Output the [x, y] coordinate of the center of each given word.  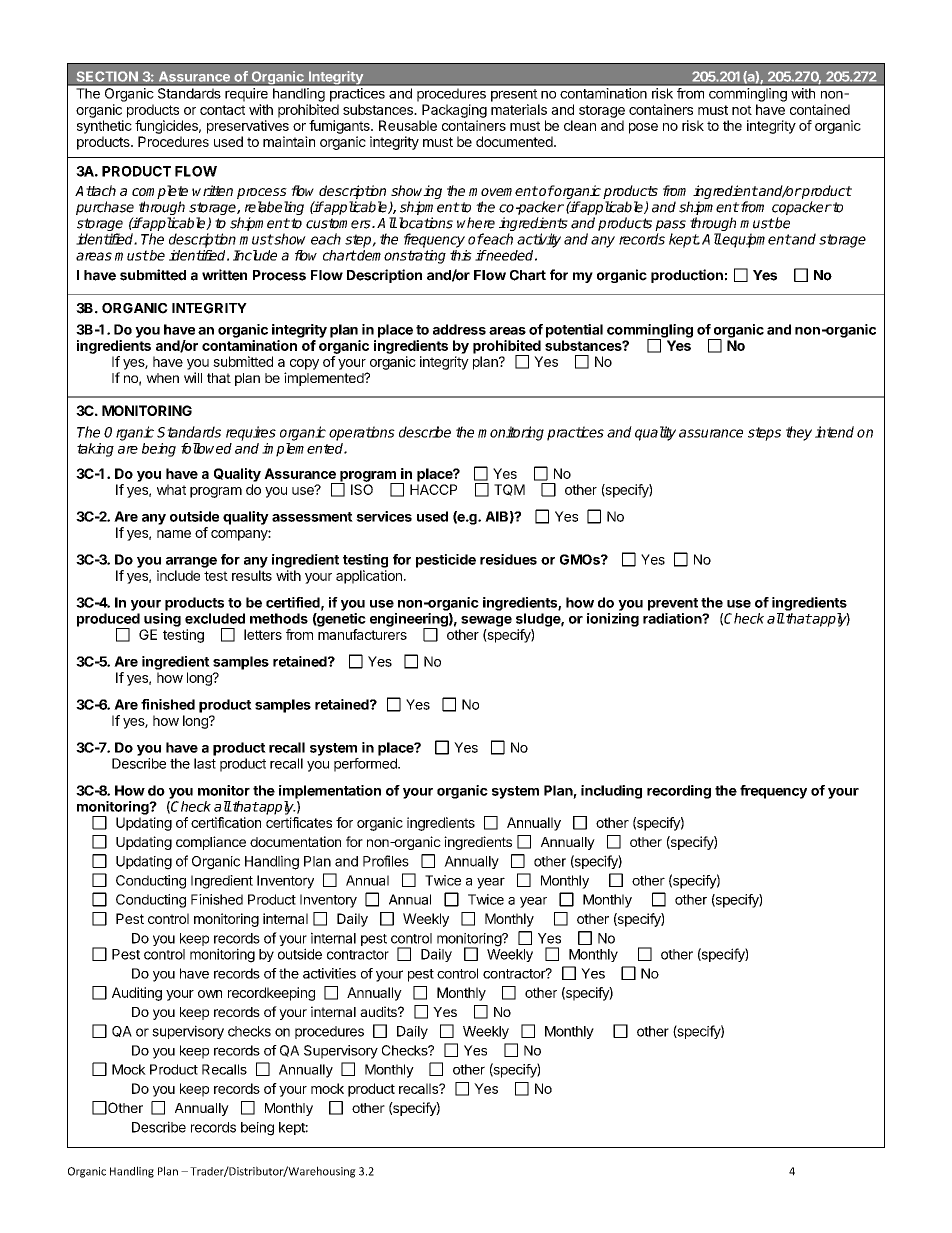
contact [222, 110]
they [799, 433]
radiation [673, 618]
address [459, 329]
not [742, 110]
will [193, 377]
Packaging [454, 111]
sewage [486, 621]
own [210, 994]
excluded [215, 618]
